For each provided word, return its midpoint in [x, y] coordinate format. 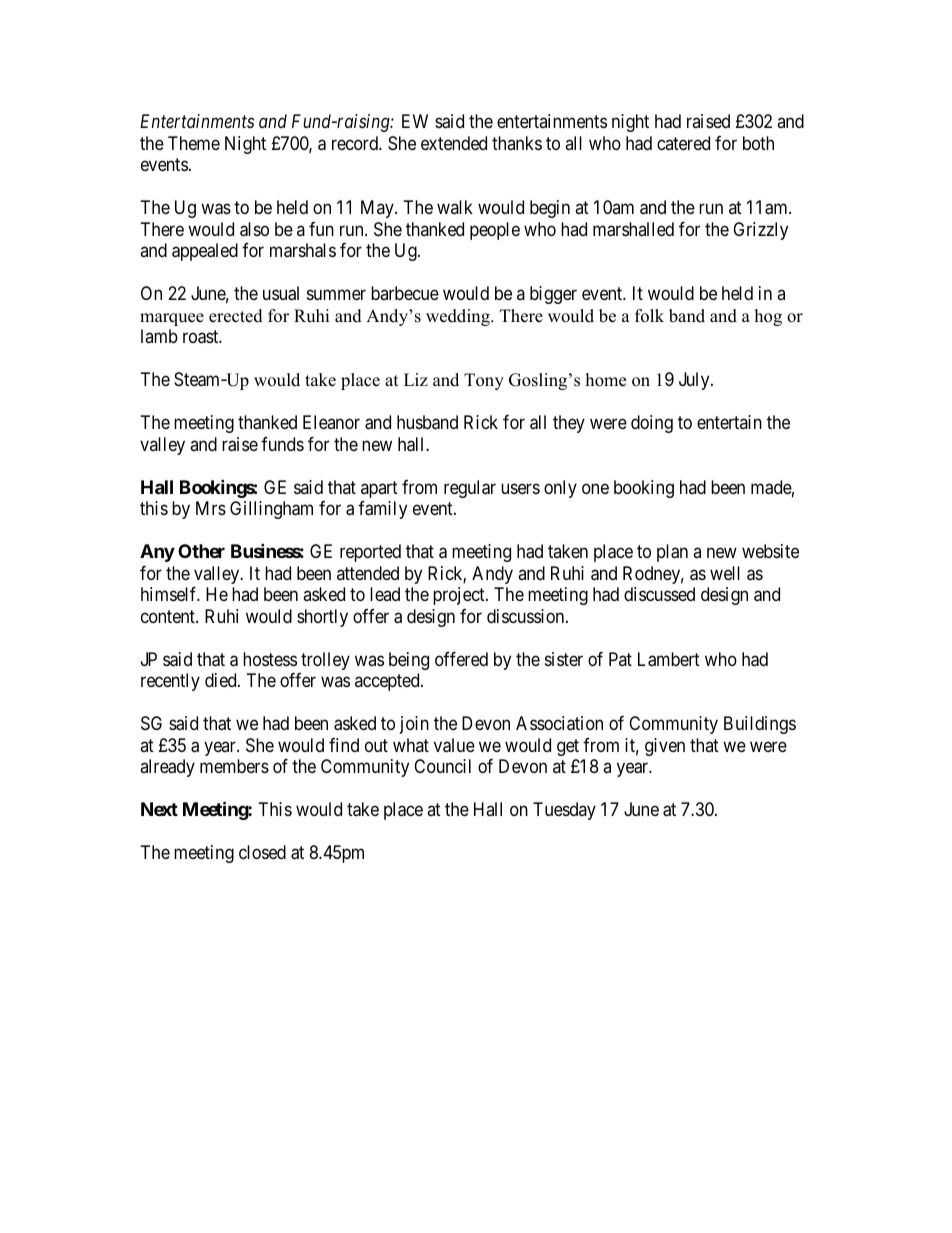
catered [683, 143]
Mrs [211, 508]
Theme [194, 143]
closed [262, 852]
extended [454, 143]
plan [672, 553]
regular [470, 489]
